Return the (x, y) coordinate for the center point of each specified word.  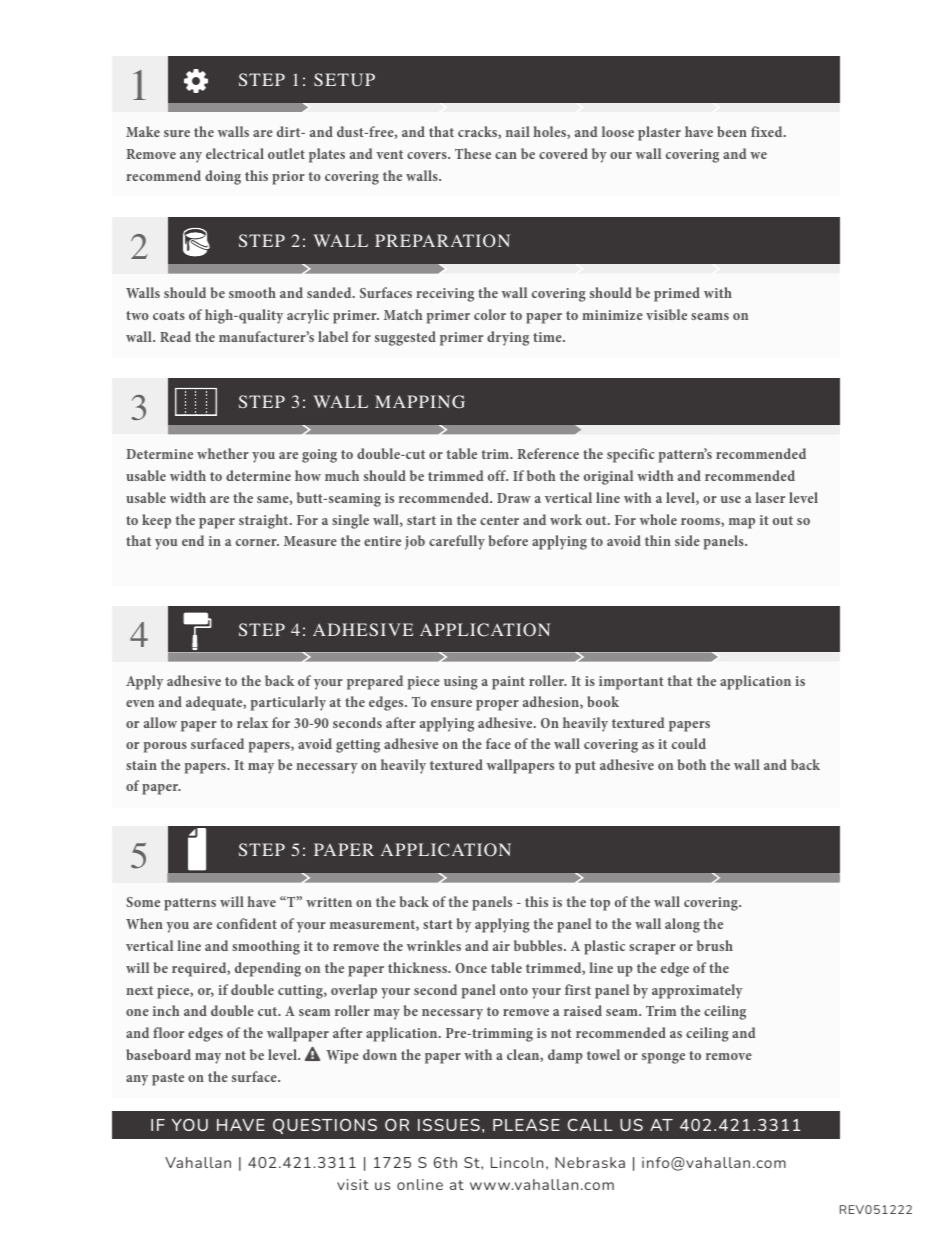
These (473, 153)
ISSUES (449, 1125)
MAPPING (420, 401)
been (732, 131)
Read (175, 336)
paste (168, 1079)
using (461, 683)
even (140, 703)
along (682, 925)
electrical (235, 153)
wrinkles (434, 945)
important (631, 683)
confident (247, 923)
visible (666, 314)
